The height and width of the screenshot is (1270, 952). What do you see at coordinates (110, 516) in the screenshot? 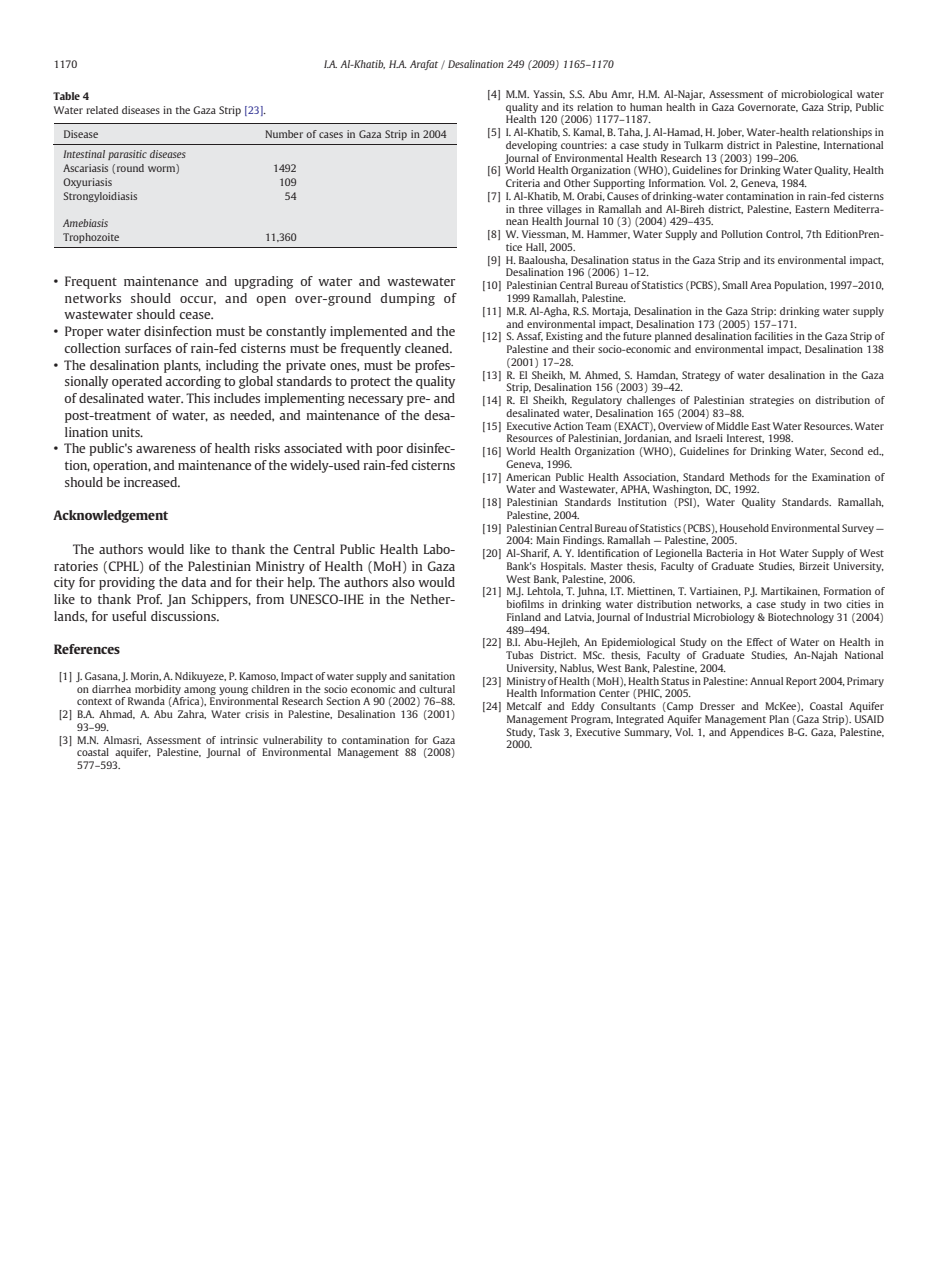
I see `Acknowledgement` at bounding box center [110, 516].
